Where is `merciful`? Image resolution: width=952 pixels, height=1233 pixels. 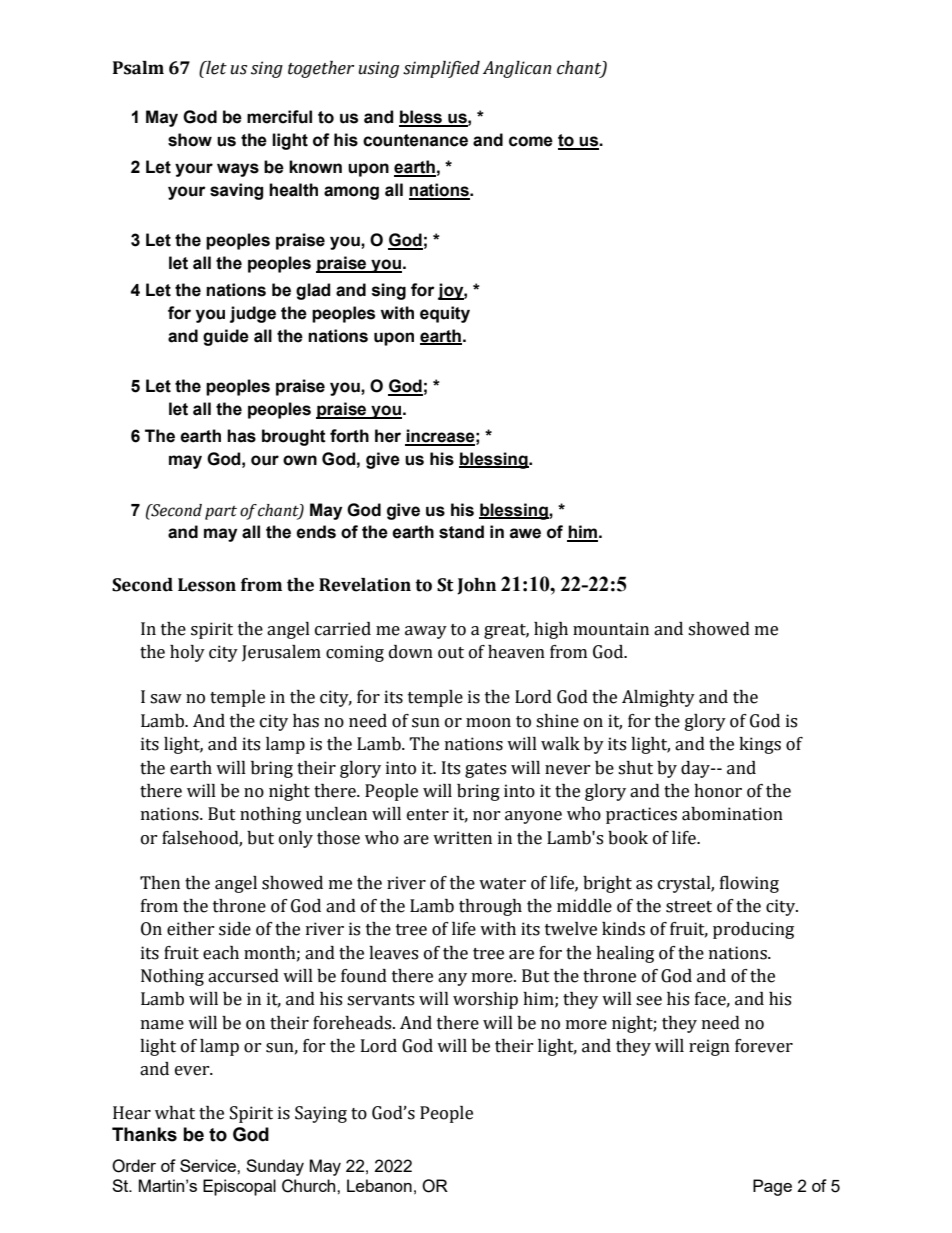 merciful is located at coordinates (279, 117).
